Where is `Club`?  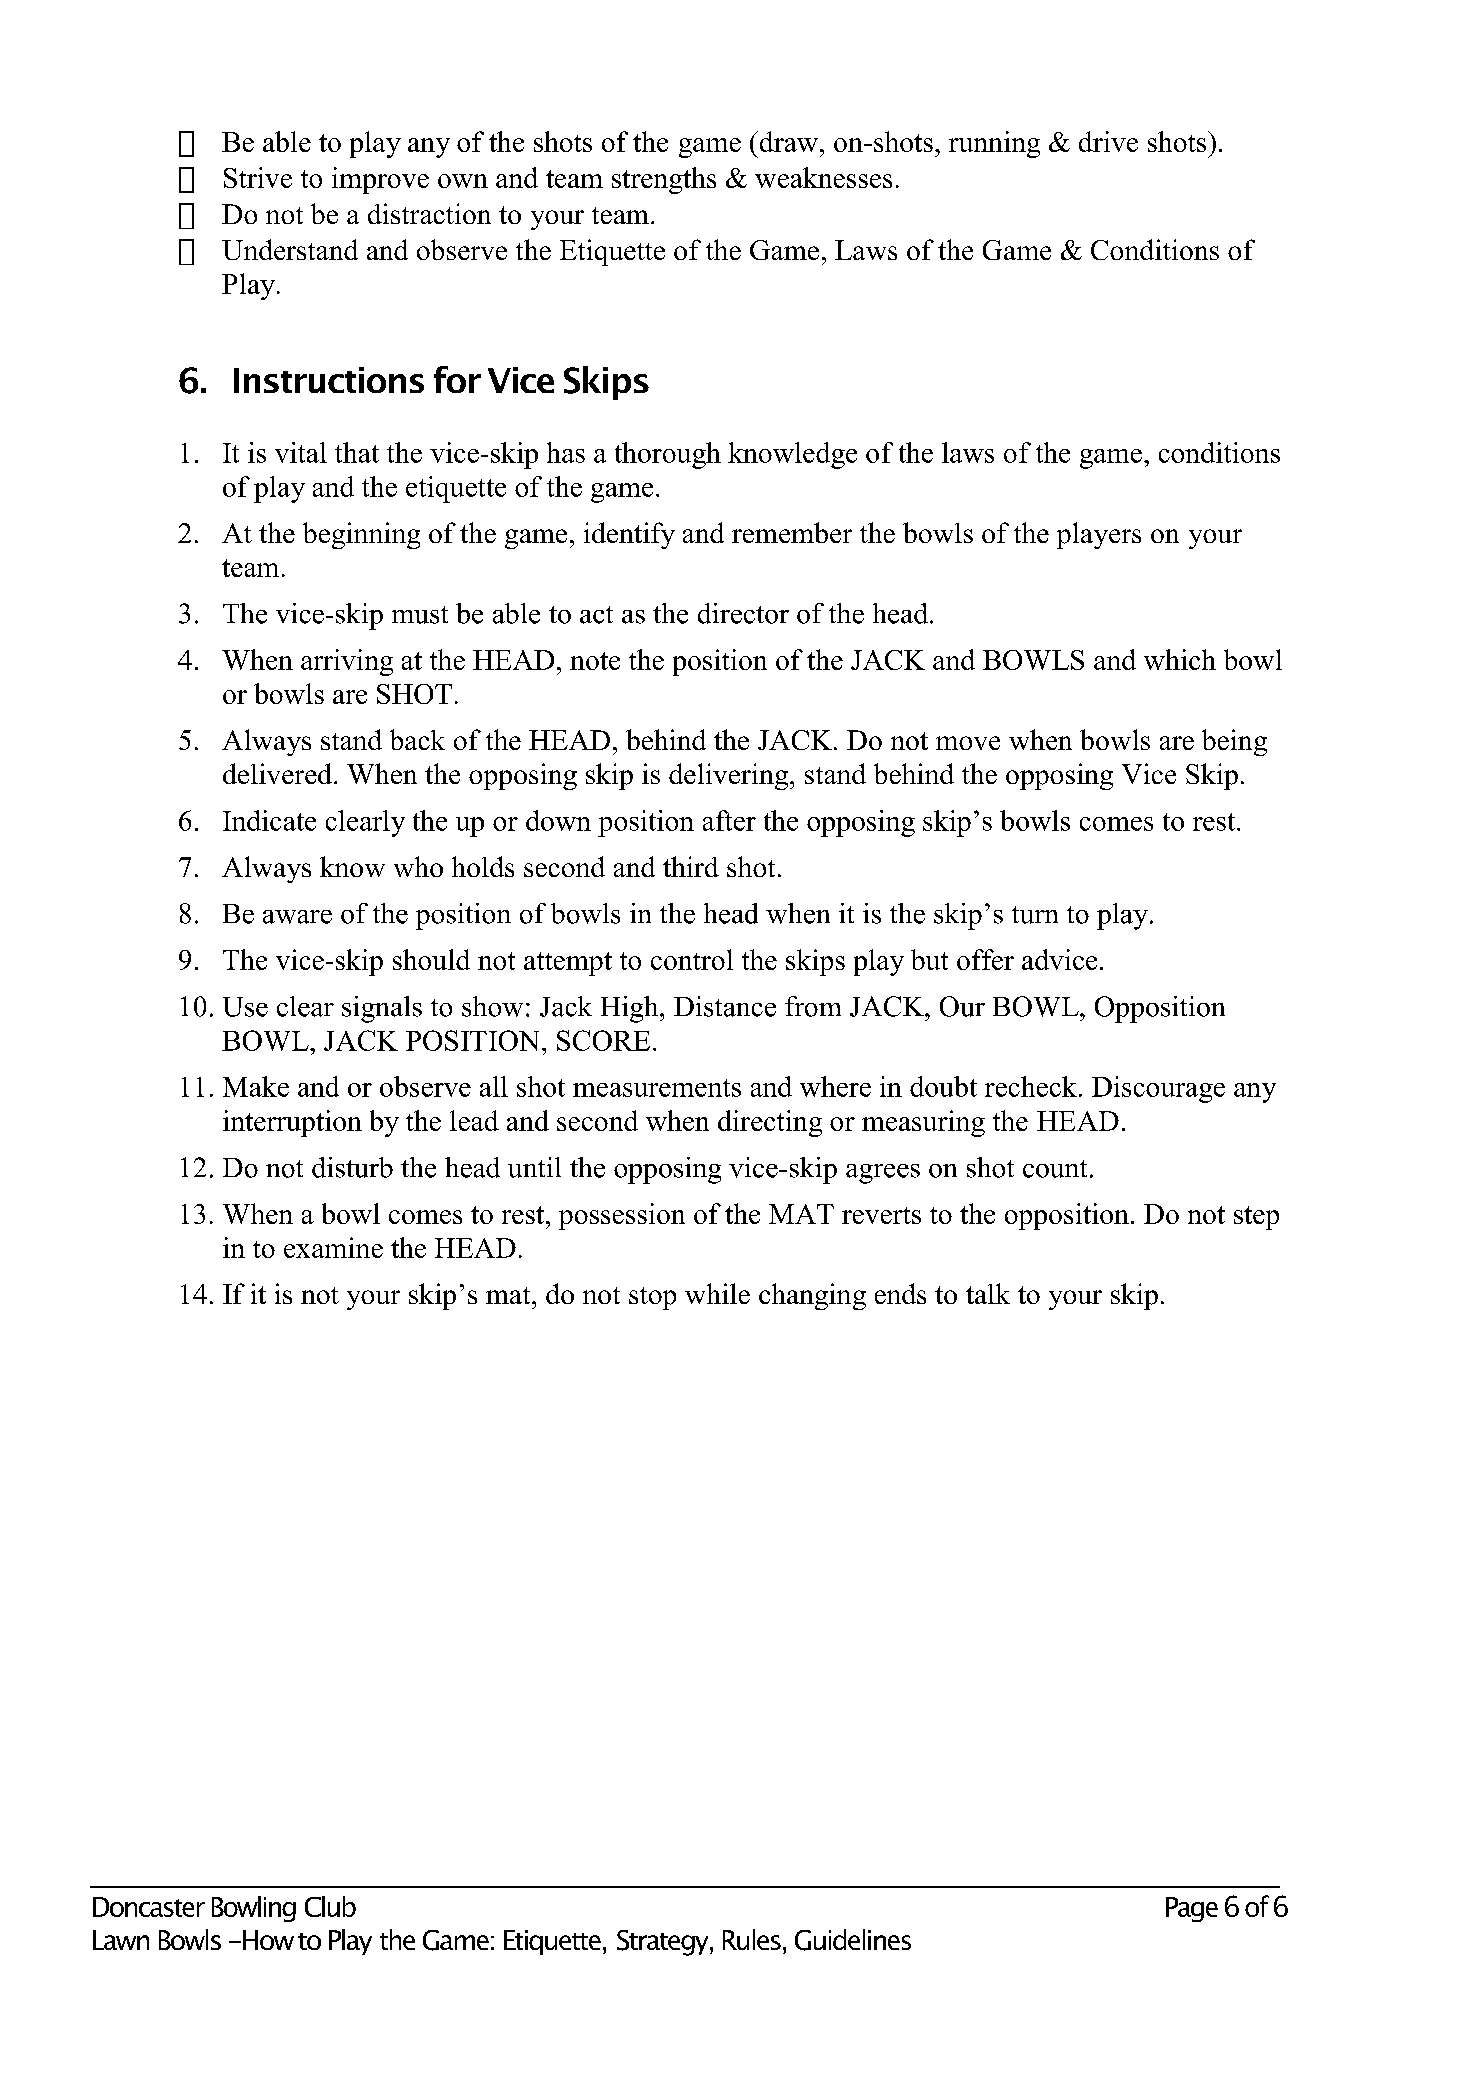 Club is located at coordinates (330, 1906).
